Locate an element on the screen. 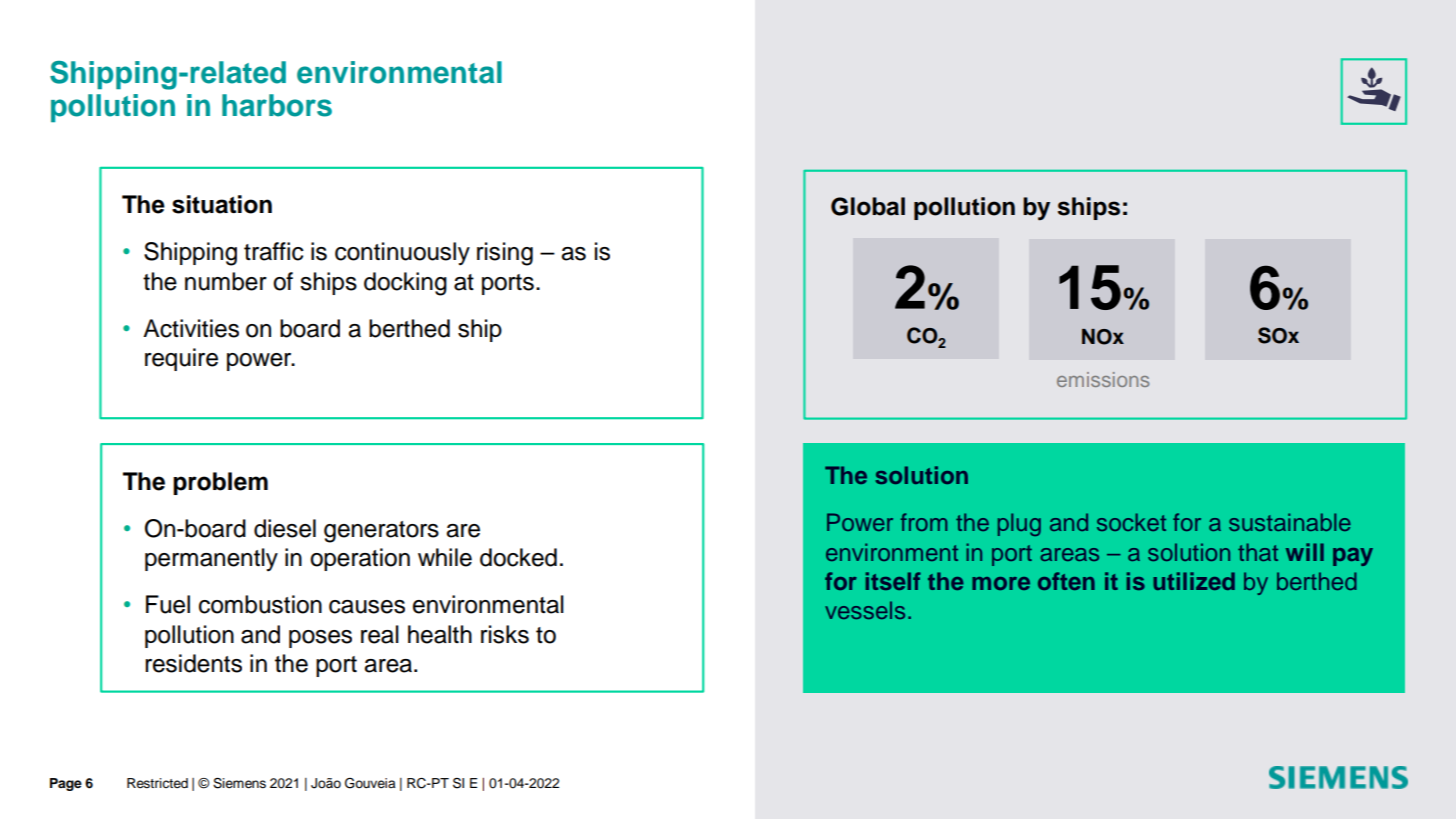  risks is located at coordinates (505, 634).
